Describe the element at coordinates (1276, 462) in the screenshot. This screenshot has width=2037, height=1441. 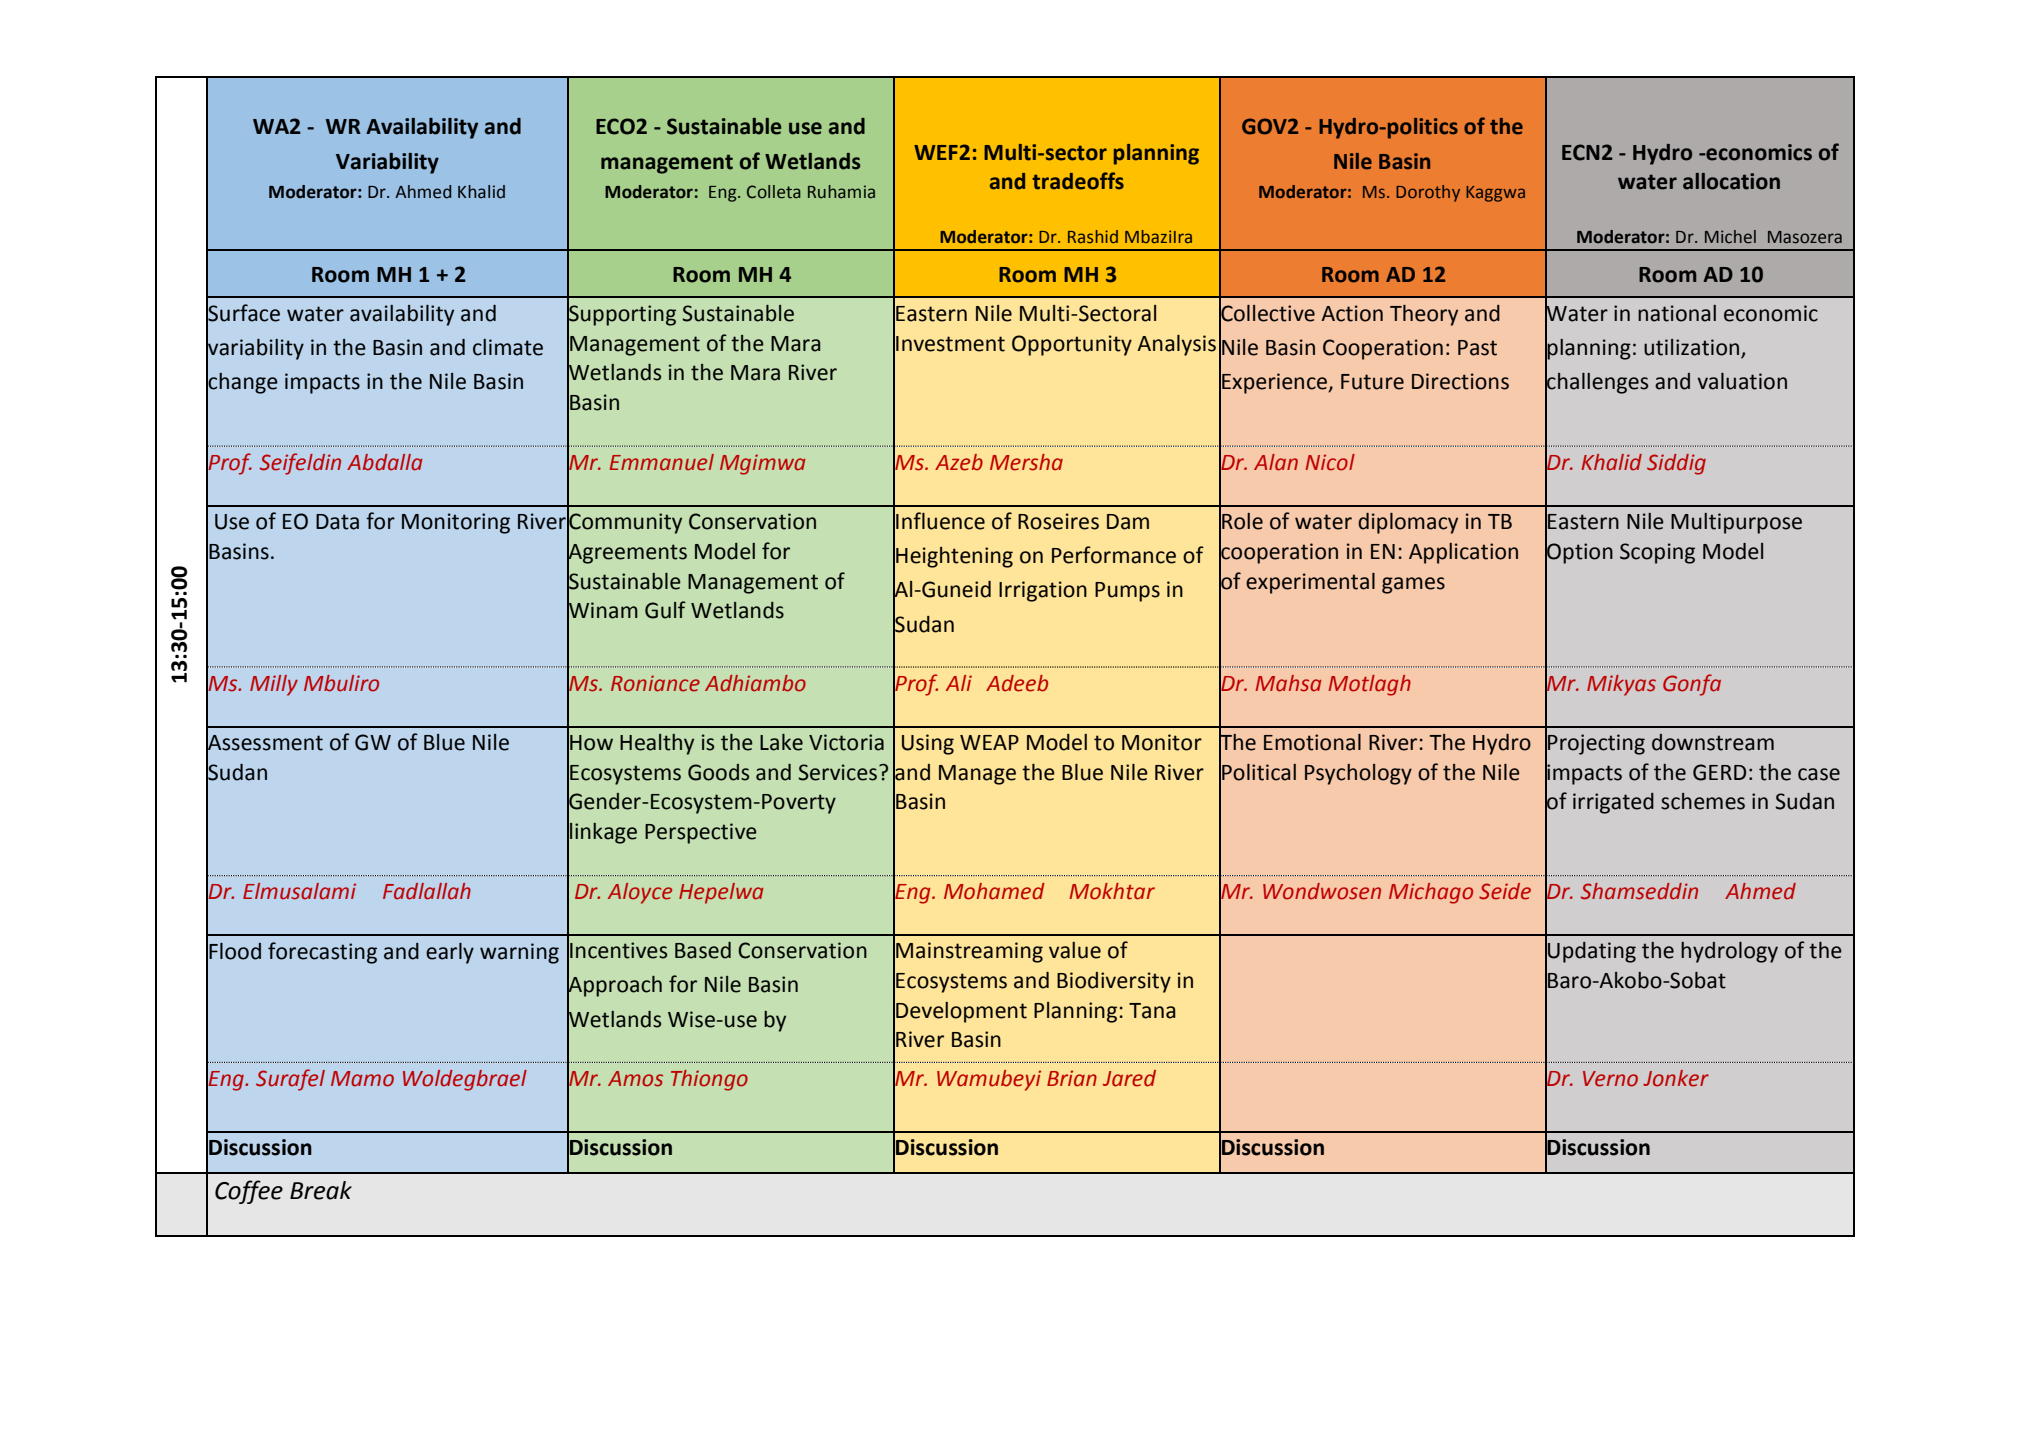
I see `Alan` at that location.
